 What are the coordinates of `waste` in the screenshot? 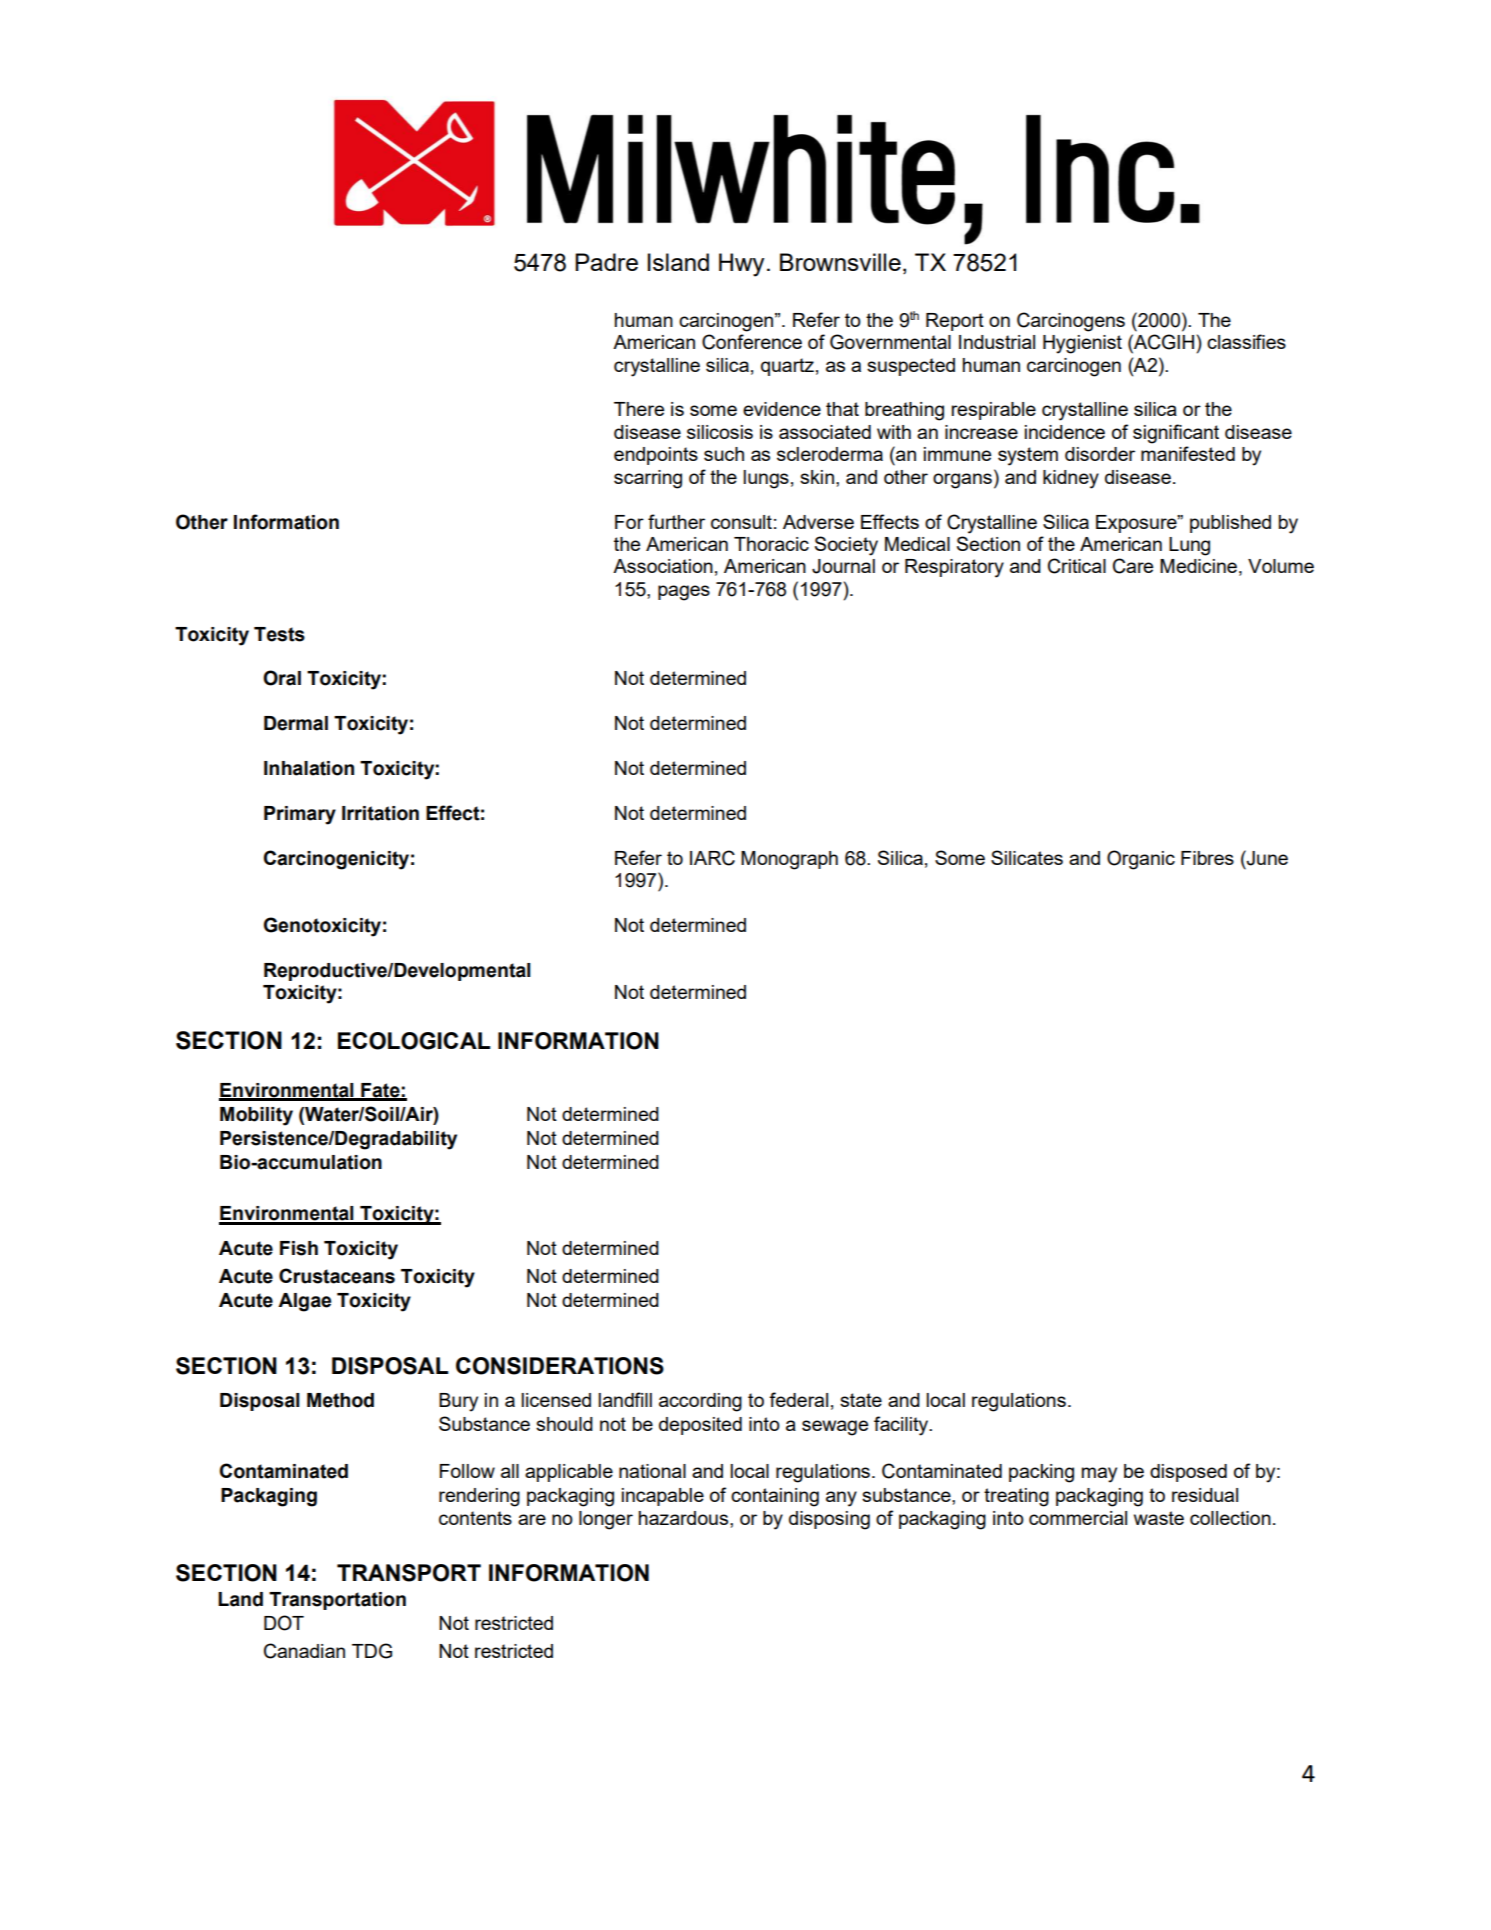 It's located at (1159, 1518).
